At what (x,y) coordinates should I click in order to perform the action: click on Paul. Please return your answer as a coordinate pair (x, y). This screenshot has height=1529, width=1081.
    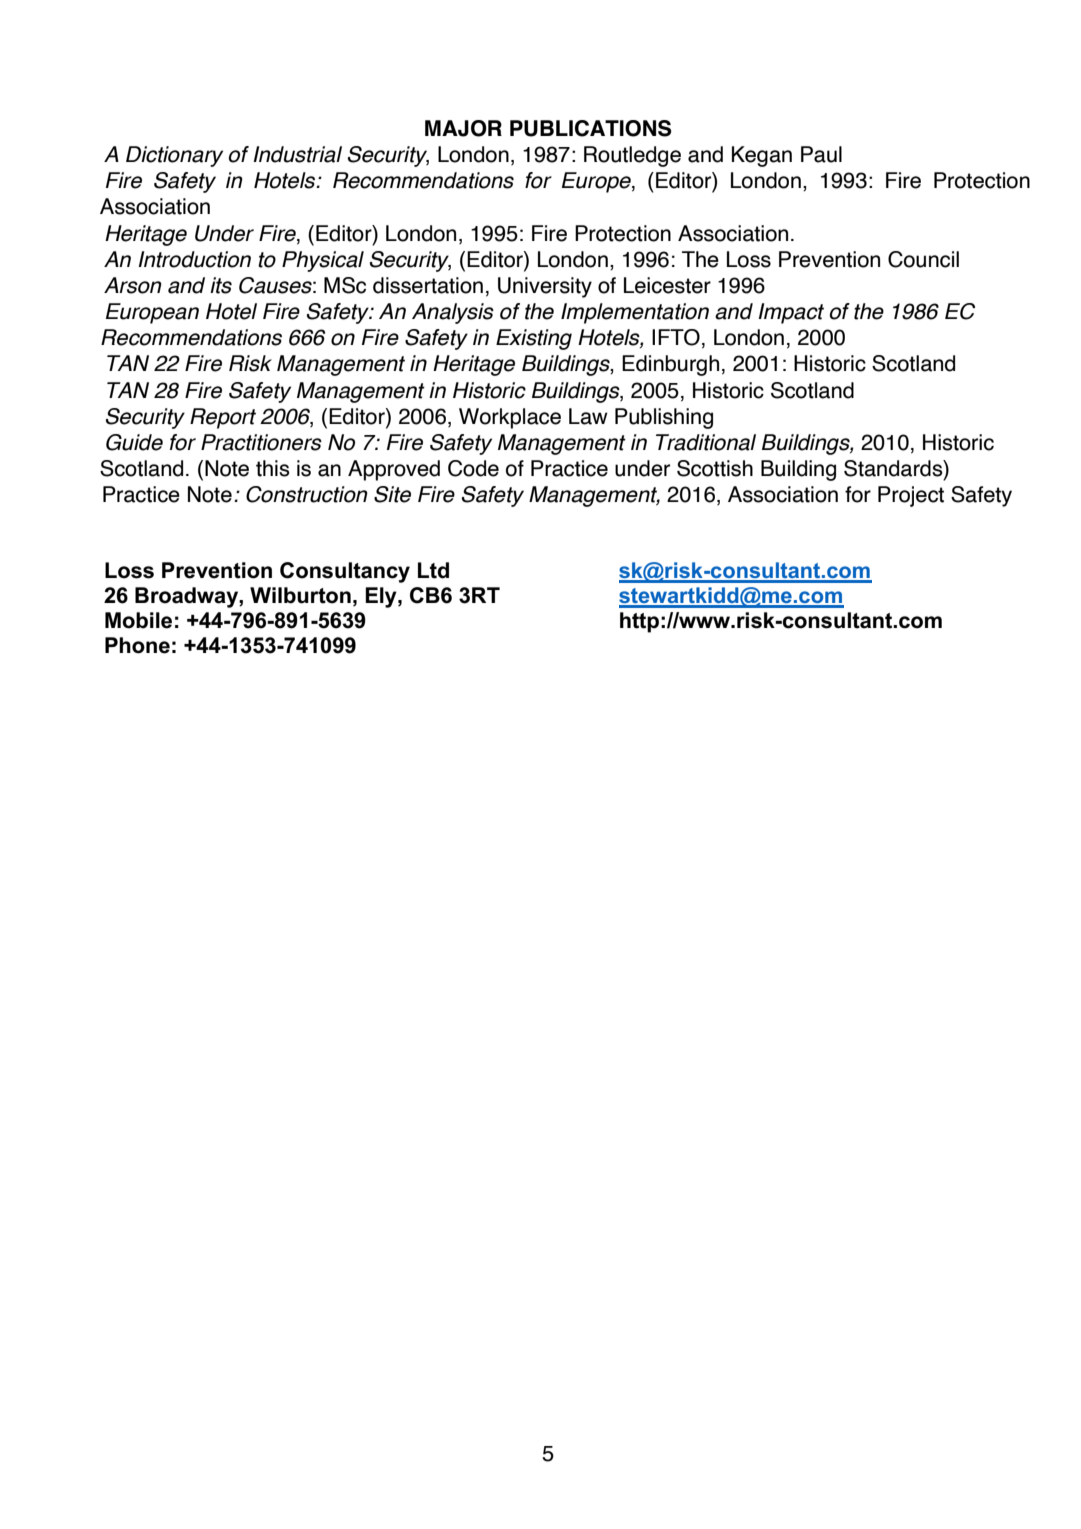
    Looking at the image, I should click on (821, 154).
